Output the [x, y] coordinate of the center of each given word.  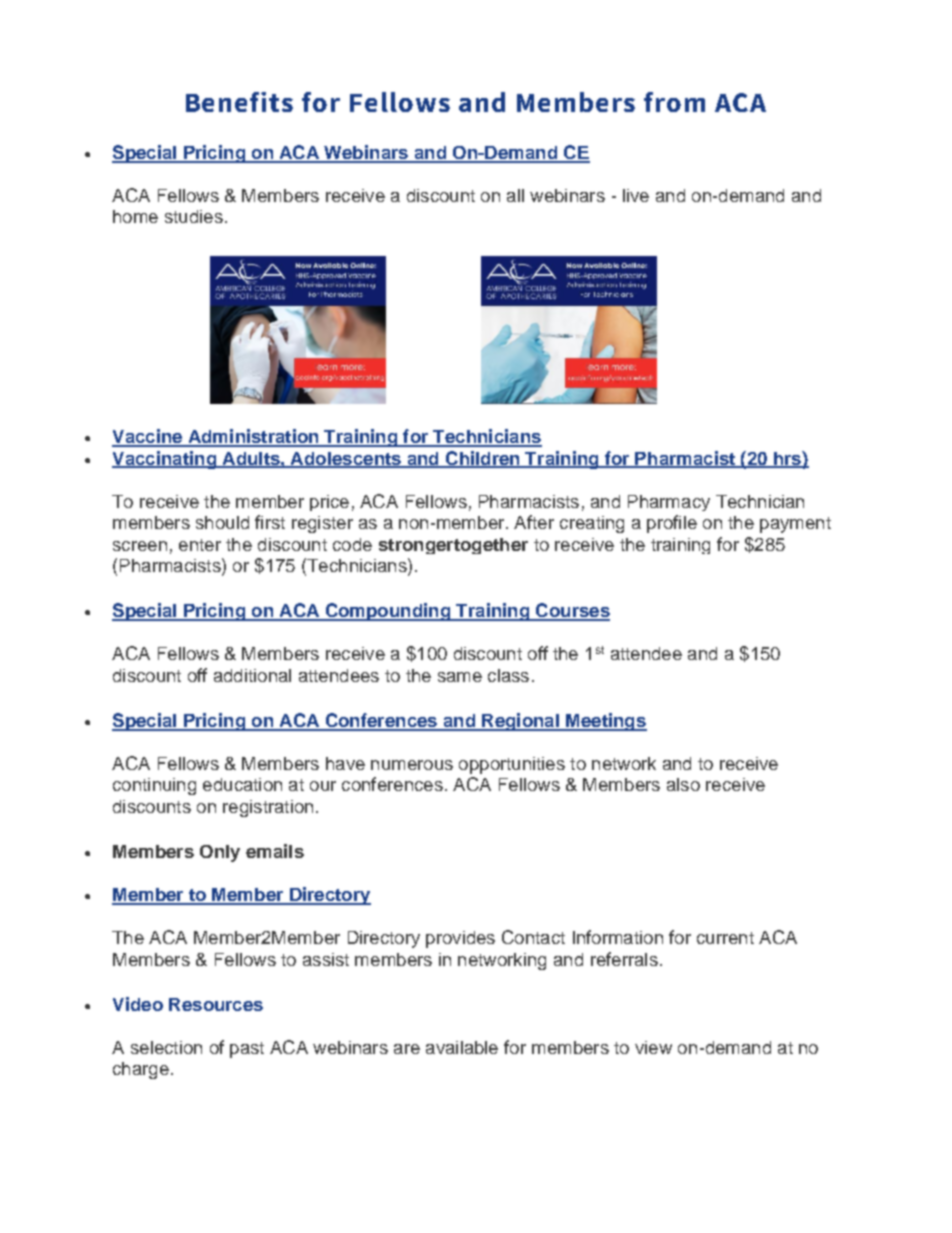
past [247, 1050]
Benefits [239, 102]
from [674, 102]
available [462, 1047]
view [653, 1047]
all [515, 195]
